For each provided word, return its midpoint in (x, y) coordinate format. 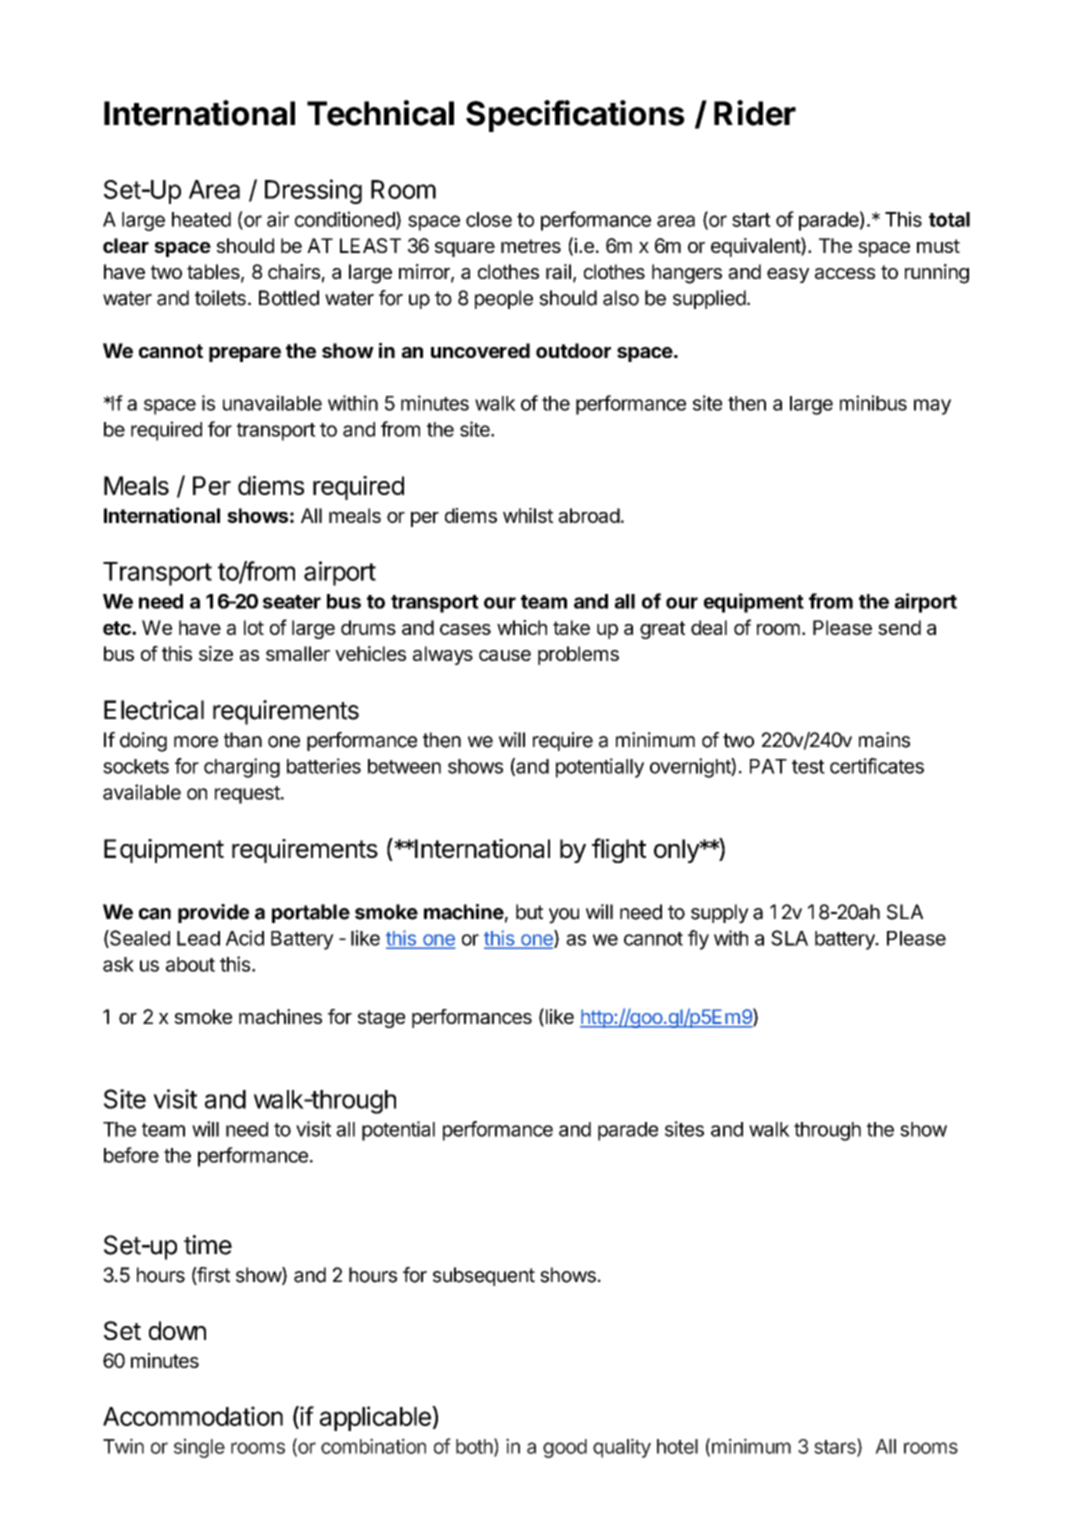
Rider (755, 113)
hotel (677, 1446)
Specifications (575, 116)
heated (201, 219)
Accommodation (193, 1416)
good (565, 1448)
